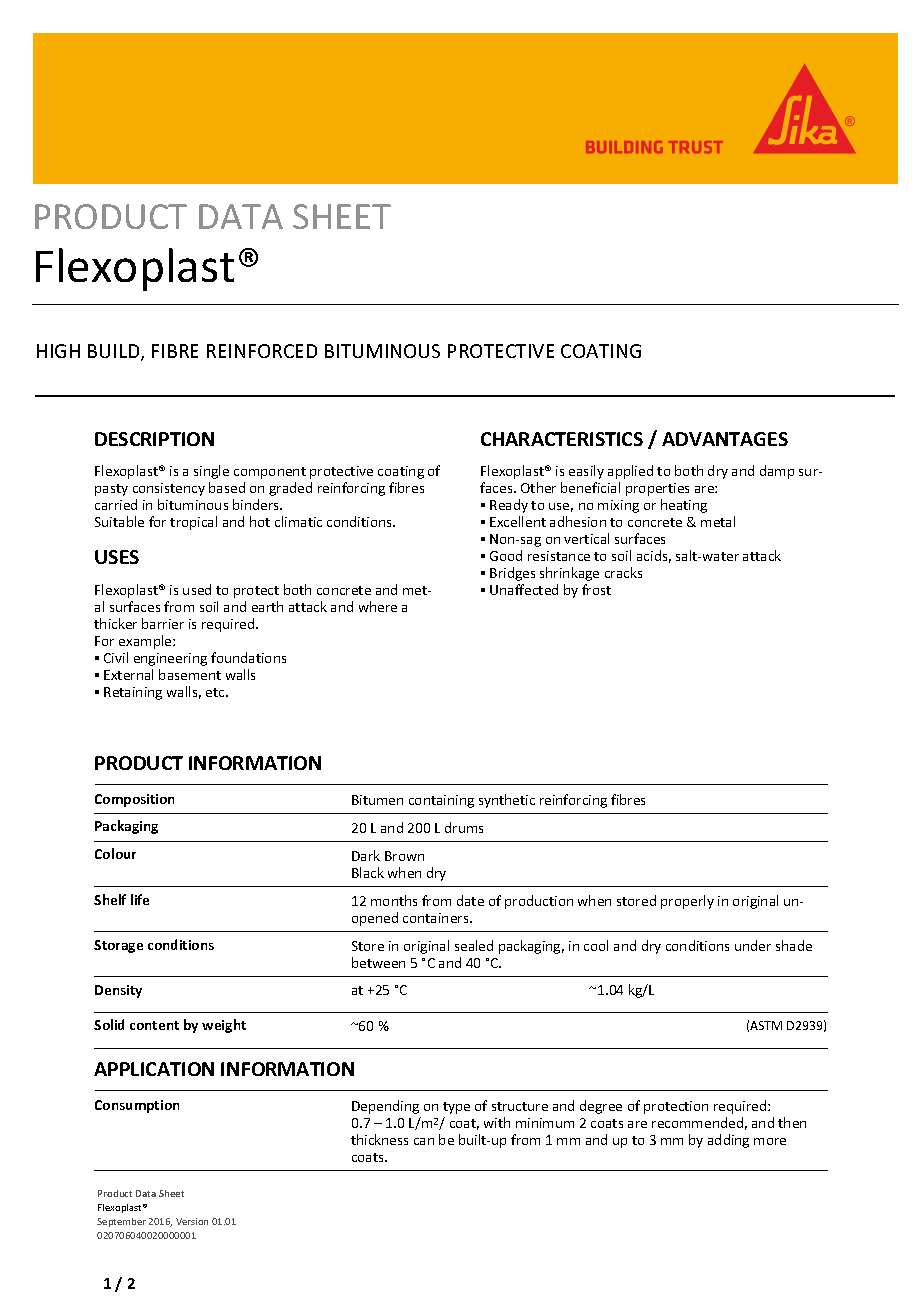 The image size is (924, 1308). Describe the element at coordinates (262, 351) in the screenshot. I see `REINFORCED` at that location.
